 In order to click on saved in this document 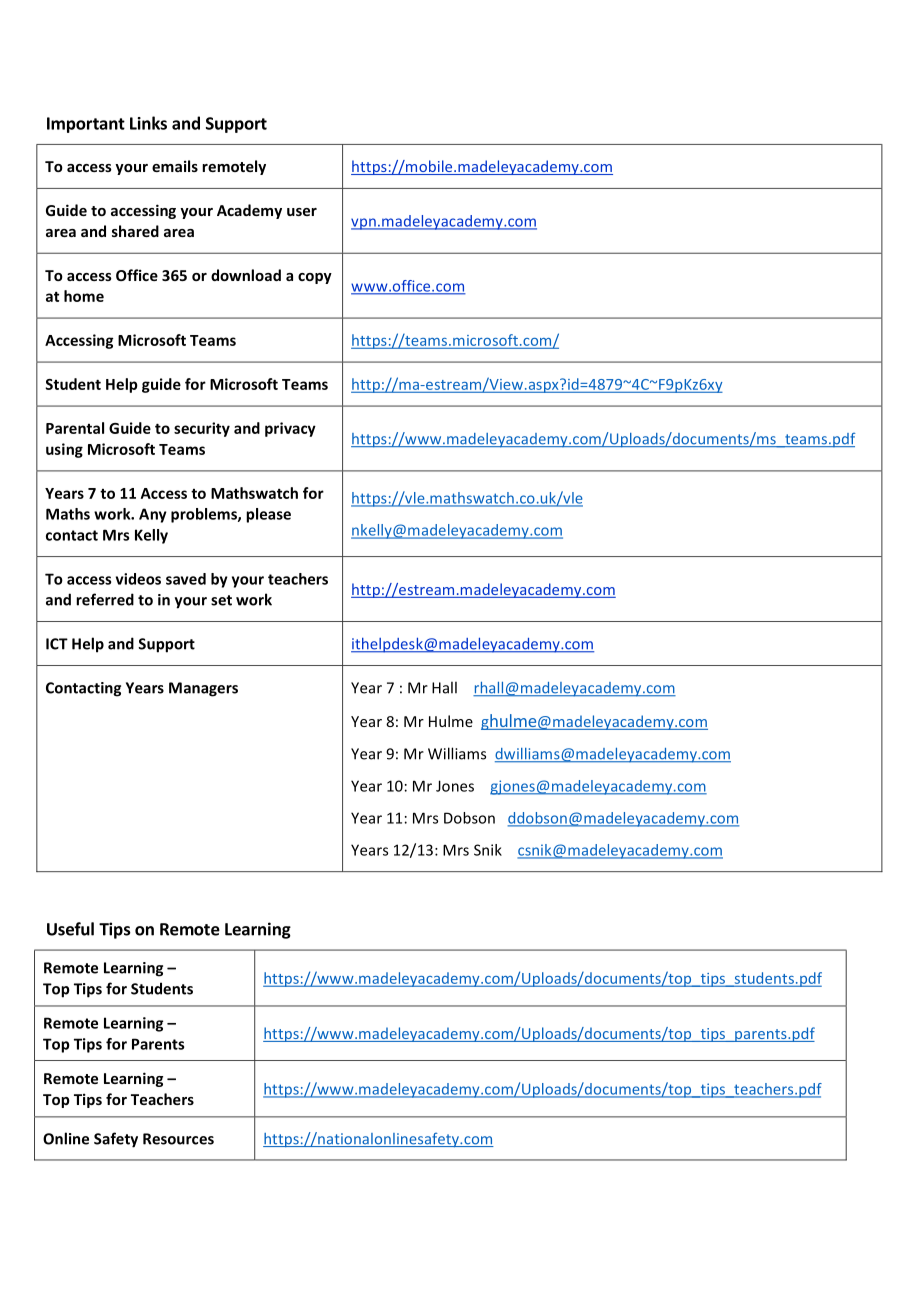, I will do `click(186, 579)`.
